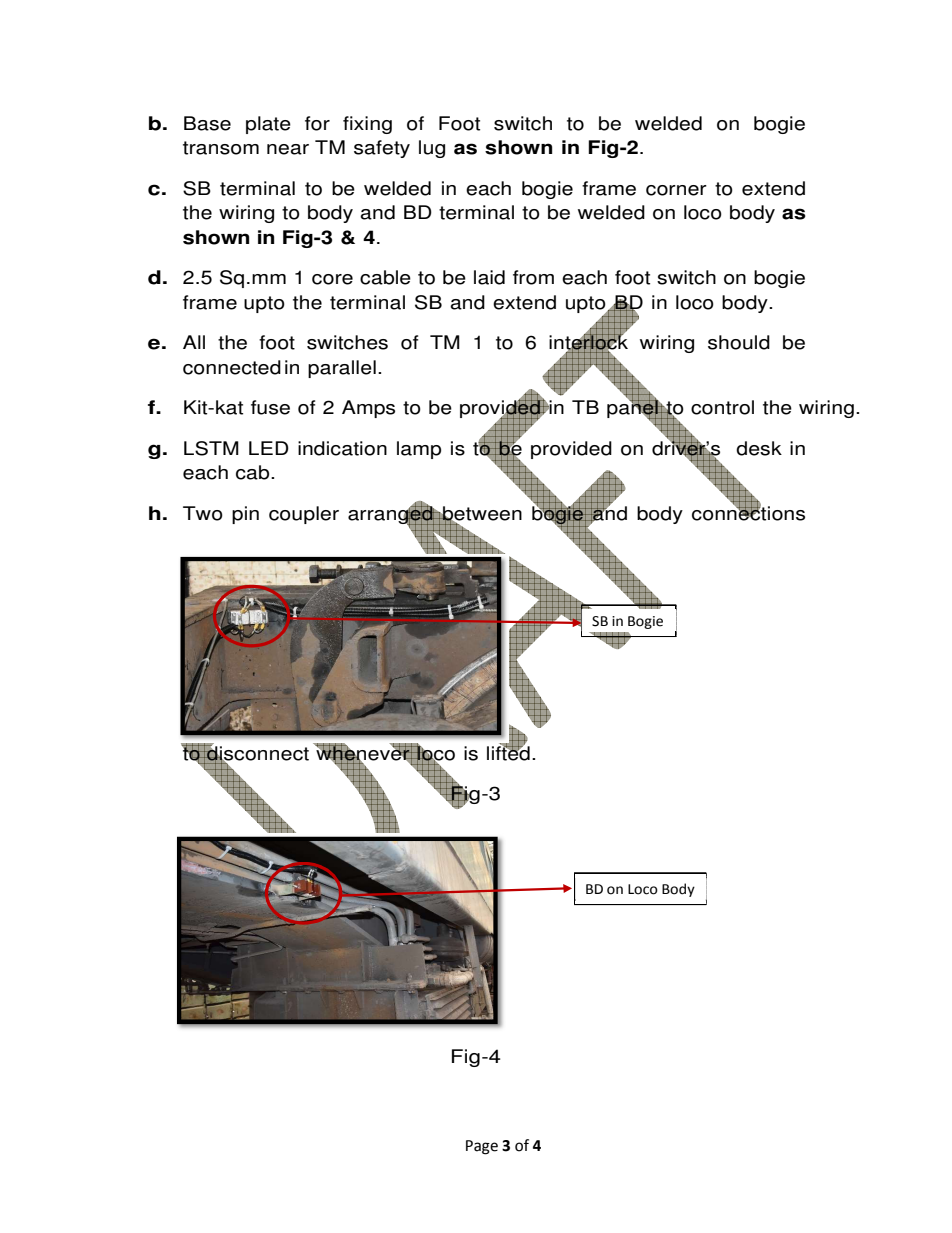 Image resolution: width=952 pixels, height=1233 pixels. What do you see at coordinates (676, 190) in the screenshot?
I see `corner` at bounding box center [676, 190].
